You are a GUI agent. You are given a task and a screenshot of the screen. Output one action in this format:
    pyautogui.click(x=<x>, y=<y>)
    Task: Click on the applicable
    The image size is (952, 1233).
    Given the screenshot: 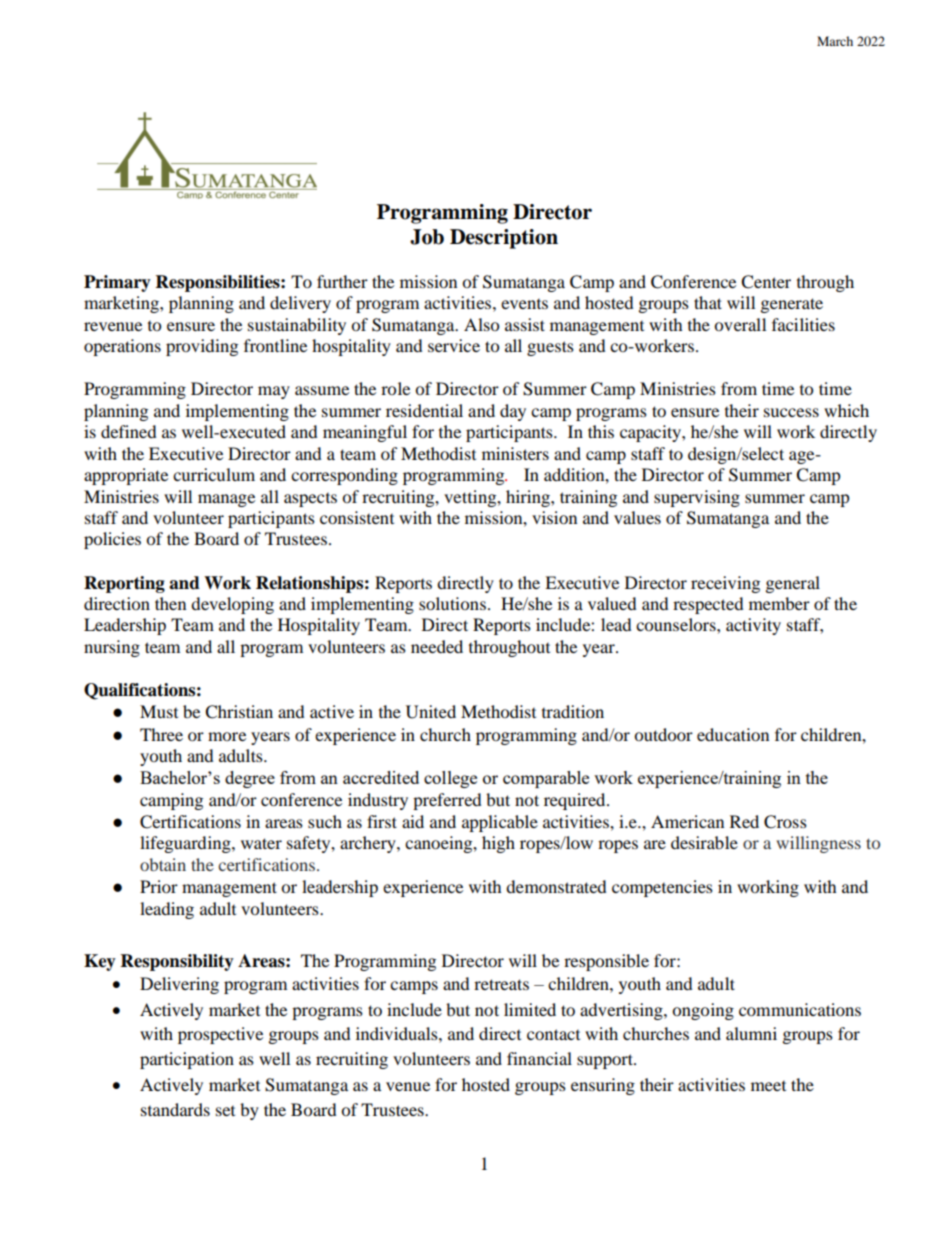 What is the action you would take?
    pyautogui.click(x=500, y=823)
